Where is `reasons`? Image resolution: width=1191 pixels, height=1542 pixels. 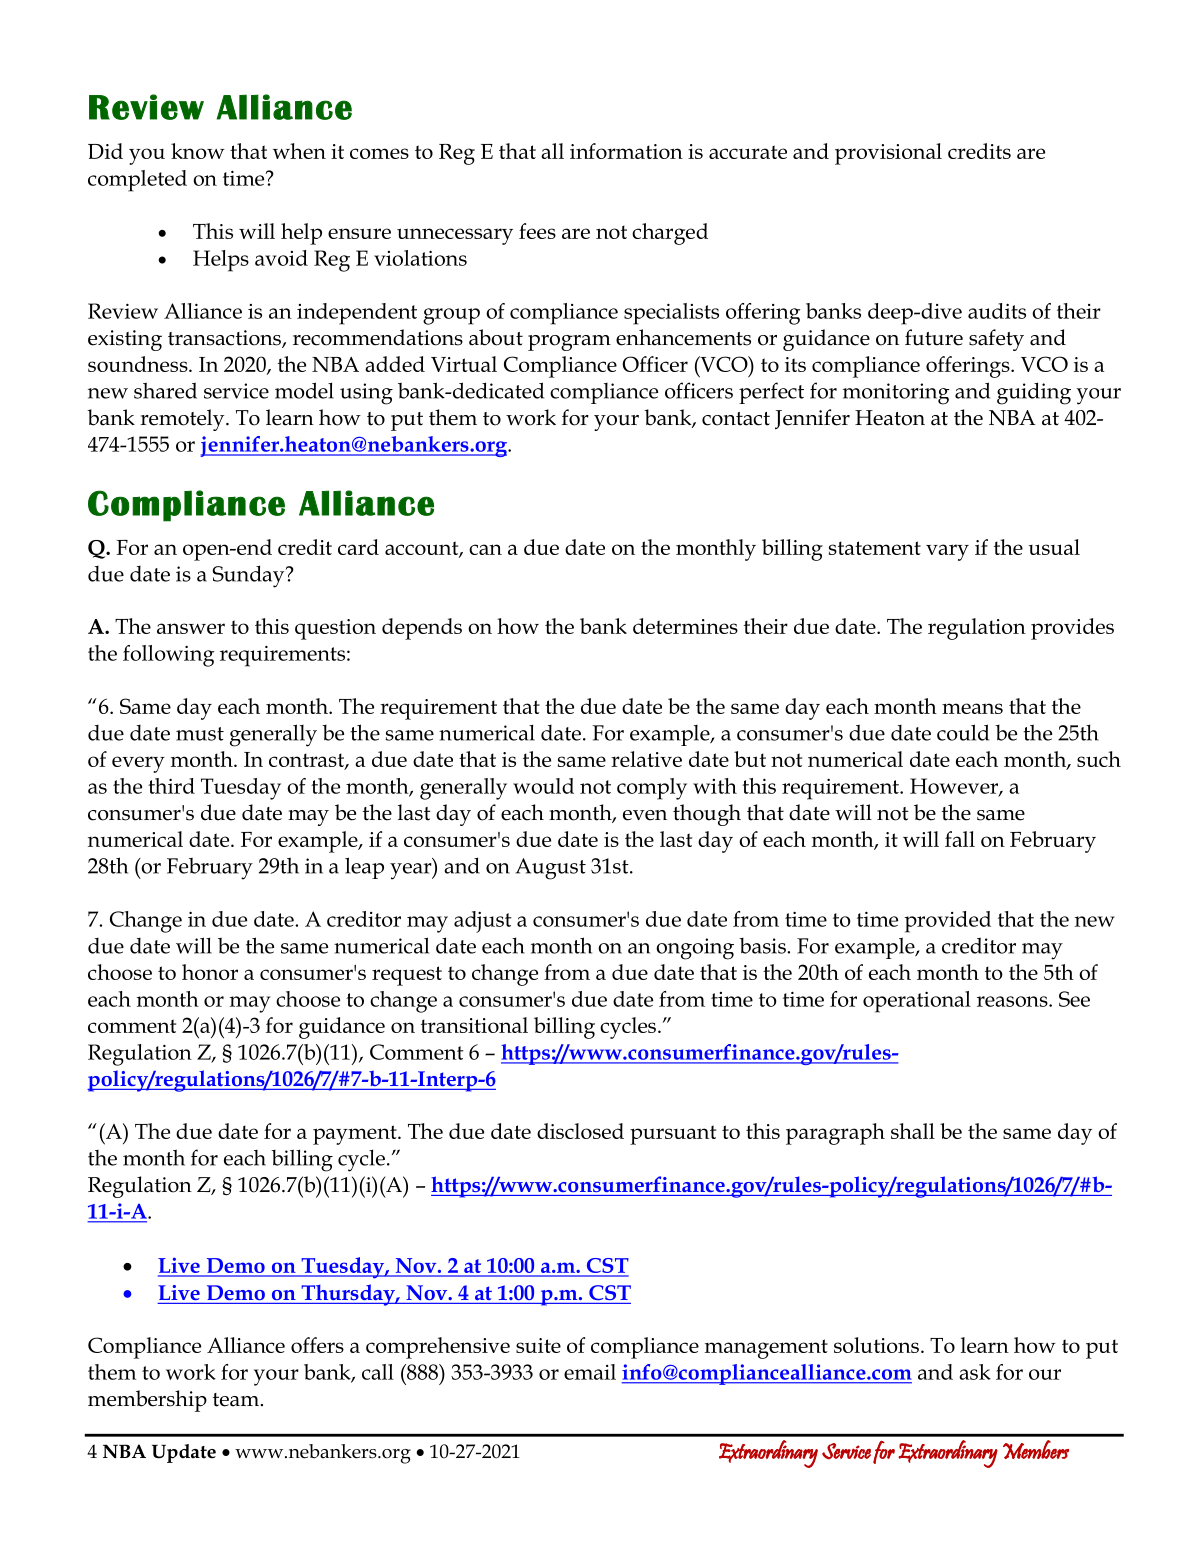
reasons is located at coordinates (1013, 1001).
